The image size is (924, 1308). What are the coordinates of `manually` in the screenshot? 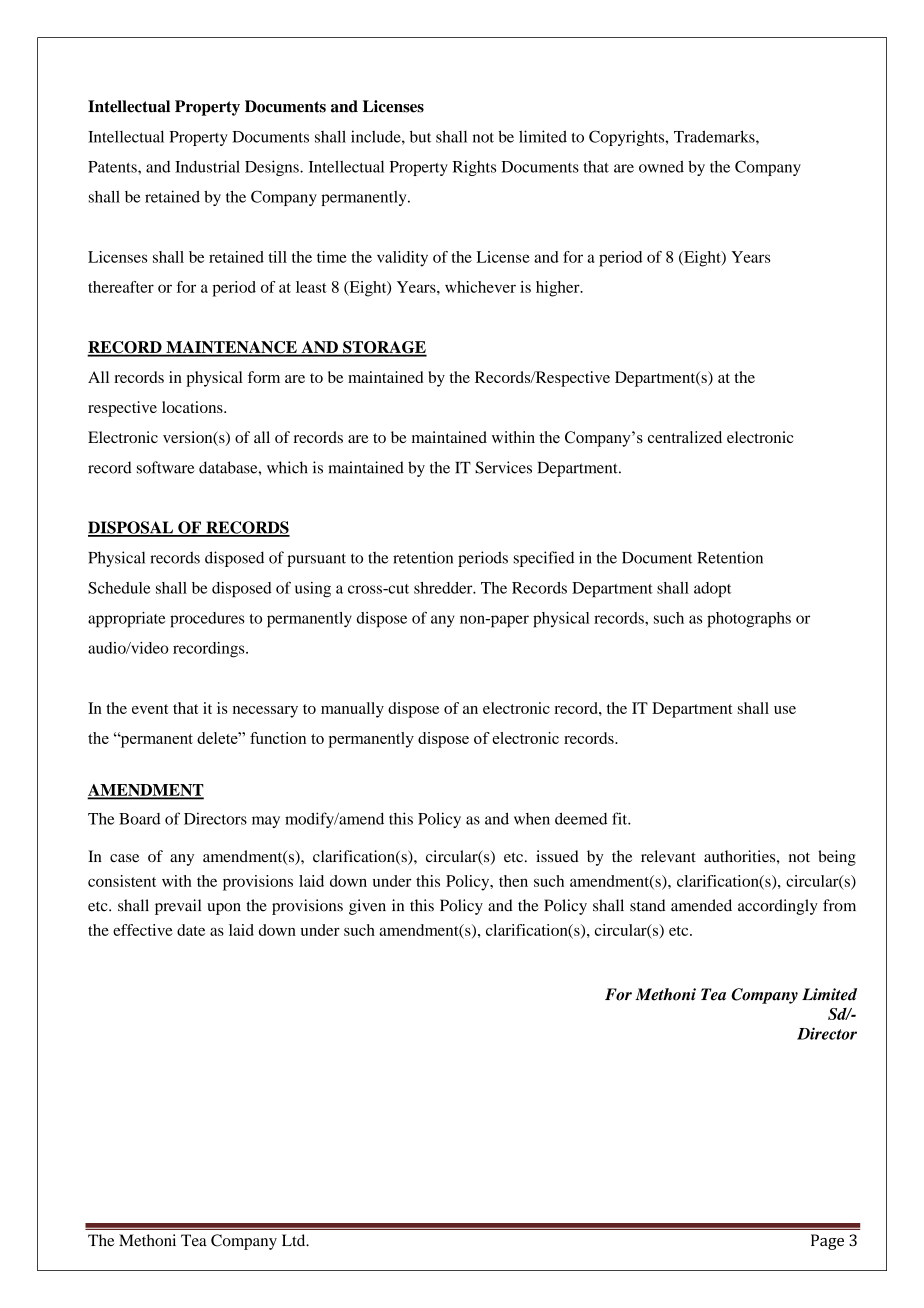 It's located at (352, 710).
